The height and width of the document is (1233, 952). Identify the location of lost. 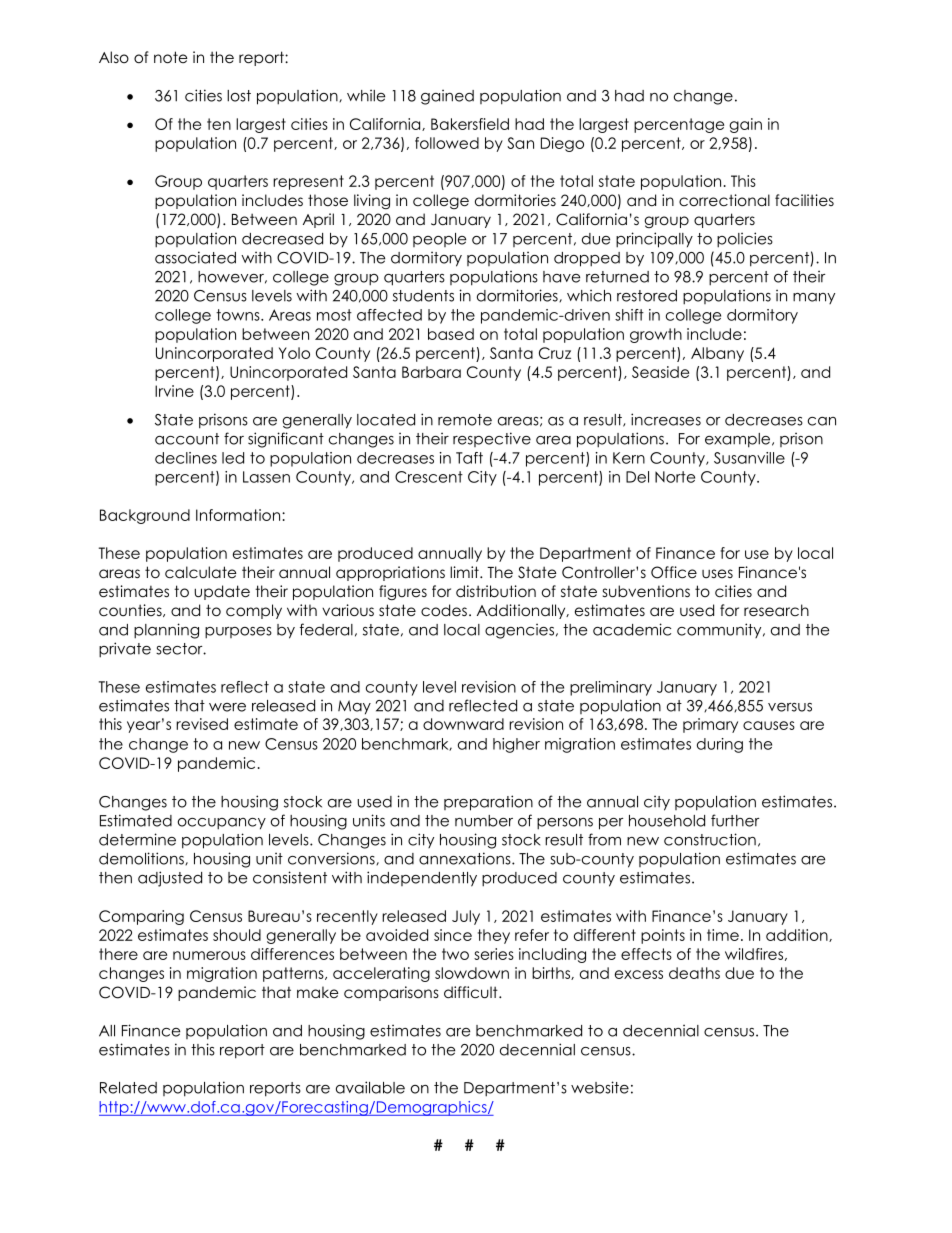
(239, 96).
